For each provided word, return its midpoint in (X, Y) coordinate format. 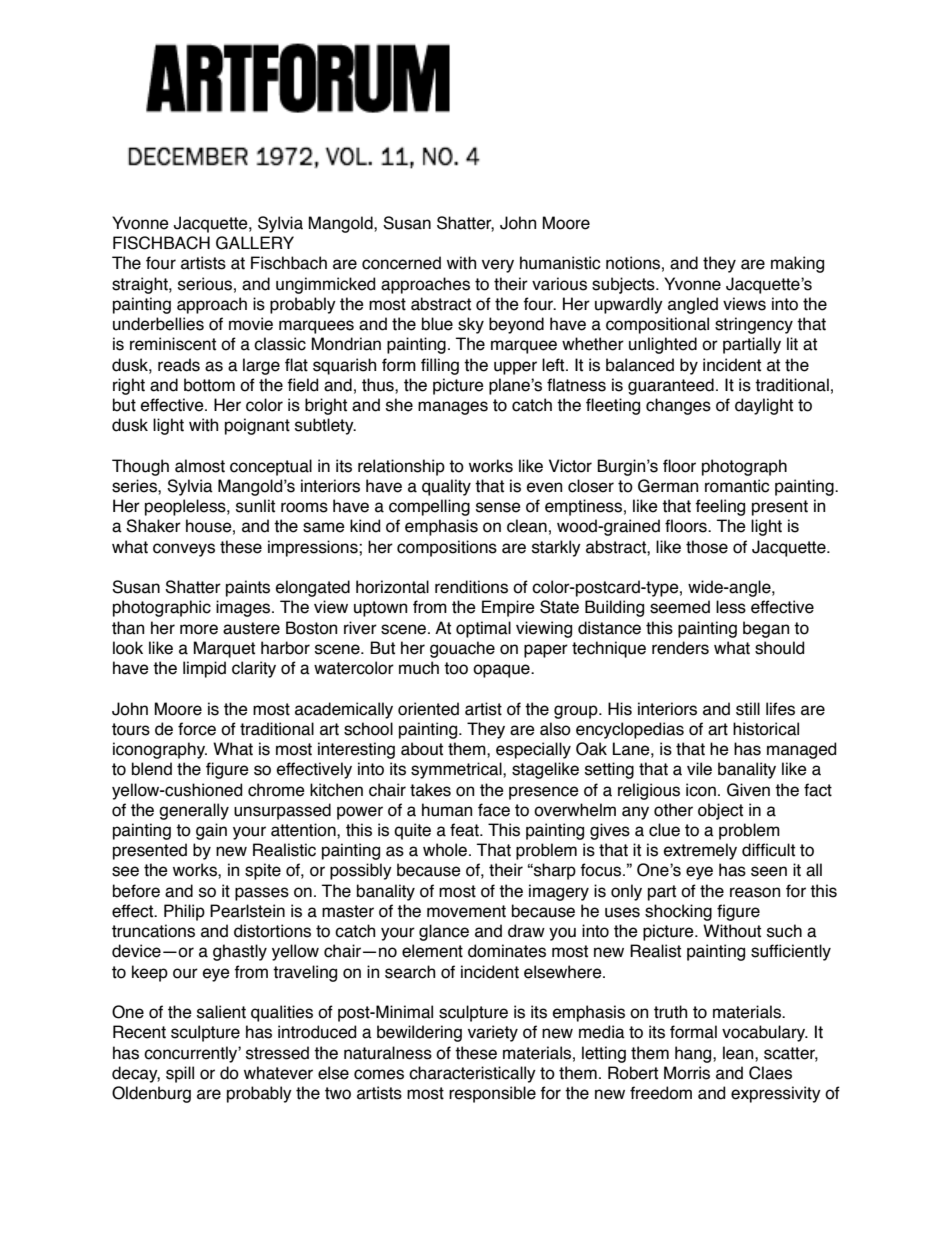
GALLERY (255, 243)
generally (194, 811)
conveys (184, 550)
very (498, 266)
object (720, 811)
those (707, 547)
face (494, 810)
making (797, 264)
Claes (770, 1073)
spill (180, 1074)
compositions (447, 548)
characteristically (472, 1074)
